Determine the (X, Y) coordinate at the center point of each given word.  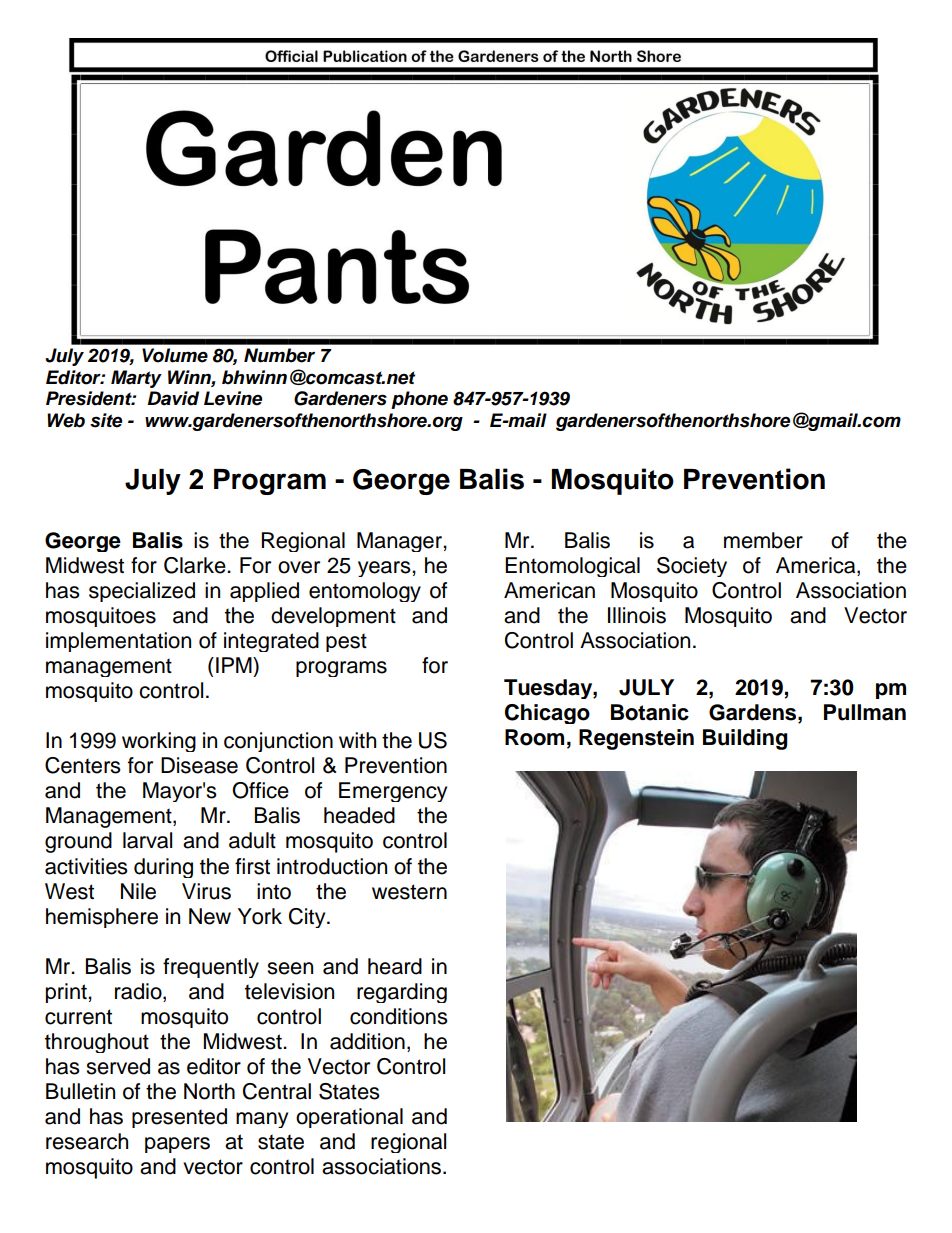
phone (419, 400)
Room (534, 737)
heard (395, 966)
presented (179, 1118)
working (159, 742)
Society (692, 567)
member (763, 540)
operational (349, 1118)
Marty (136, 379)
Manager (400, 542)
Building (745, 739)
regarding (402, 993)
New (210, 916)
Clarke (196, 565)
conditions (399, 1016)
